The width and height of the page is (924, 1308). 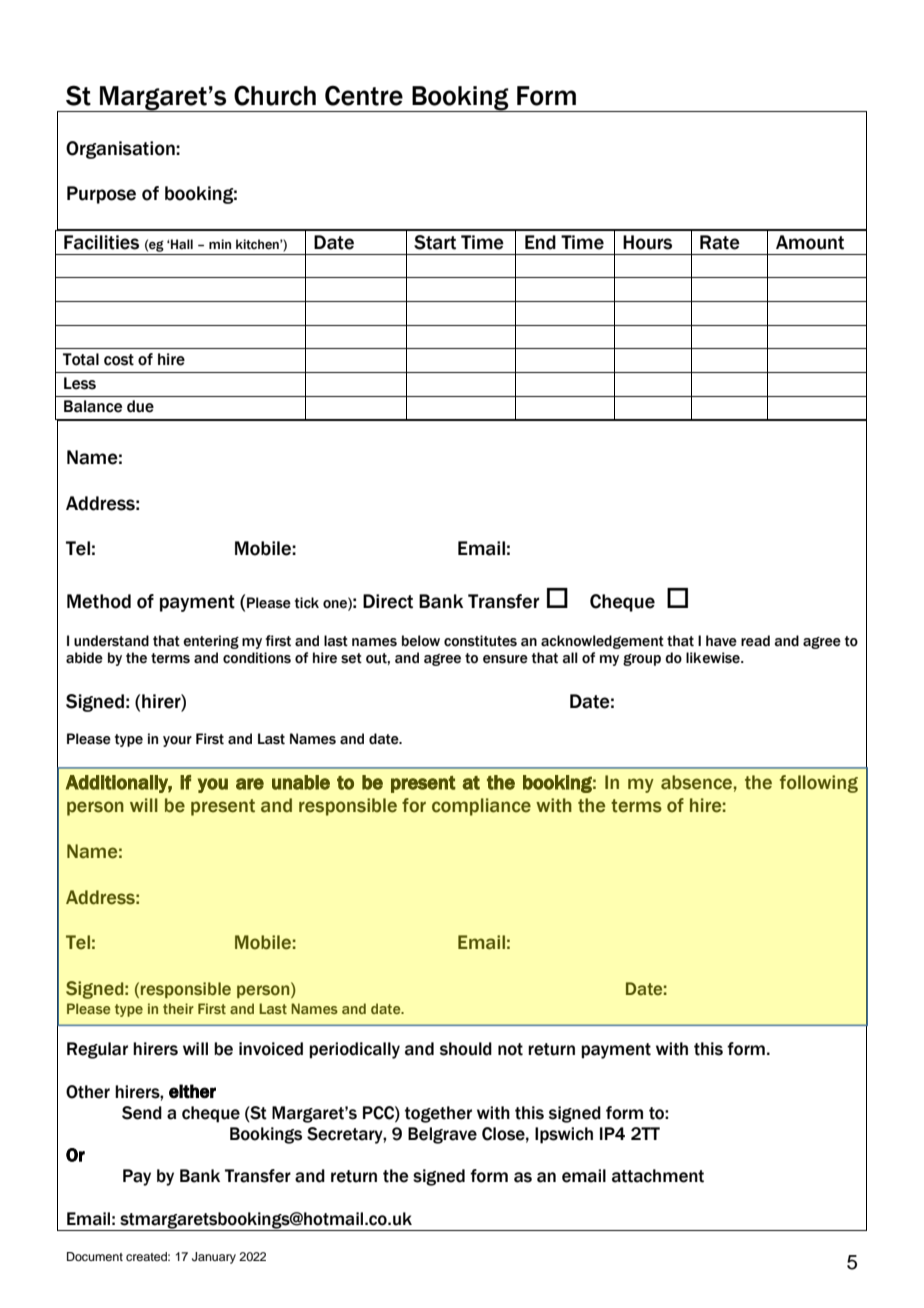 I want to click on Centre, so click(x=364, y=95).
